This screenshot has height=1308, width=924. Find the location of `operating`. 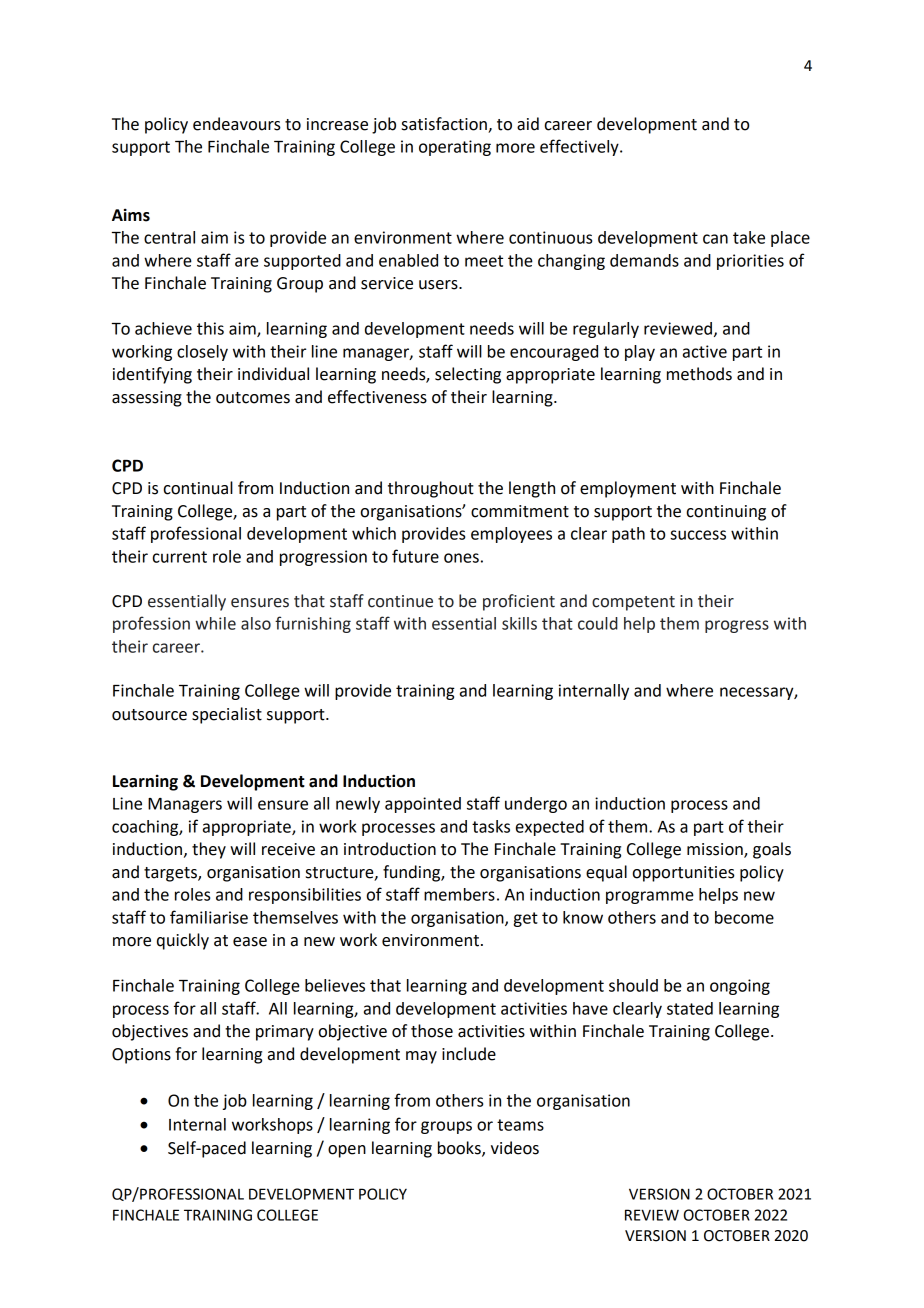

operating is located at coordinates (455, 148).
